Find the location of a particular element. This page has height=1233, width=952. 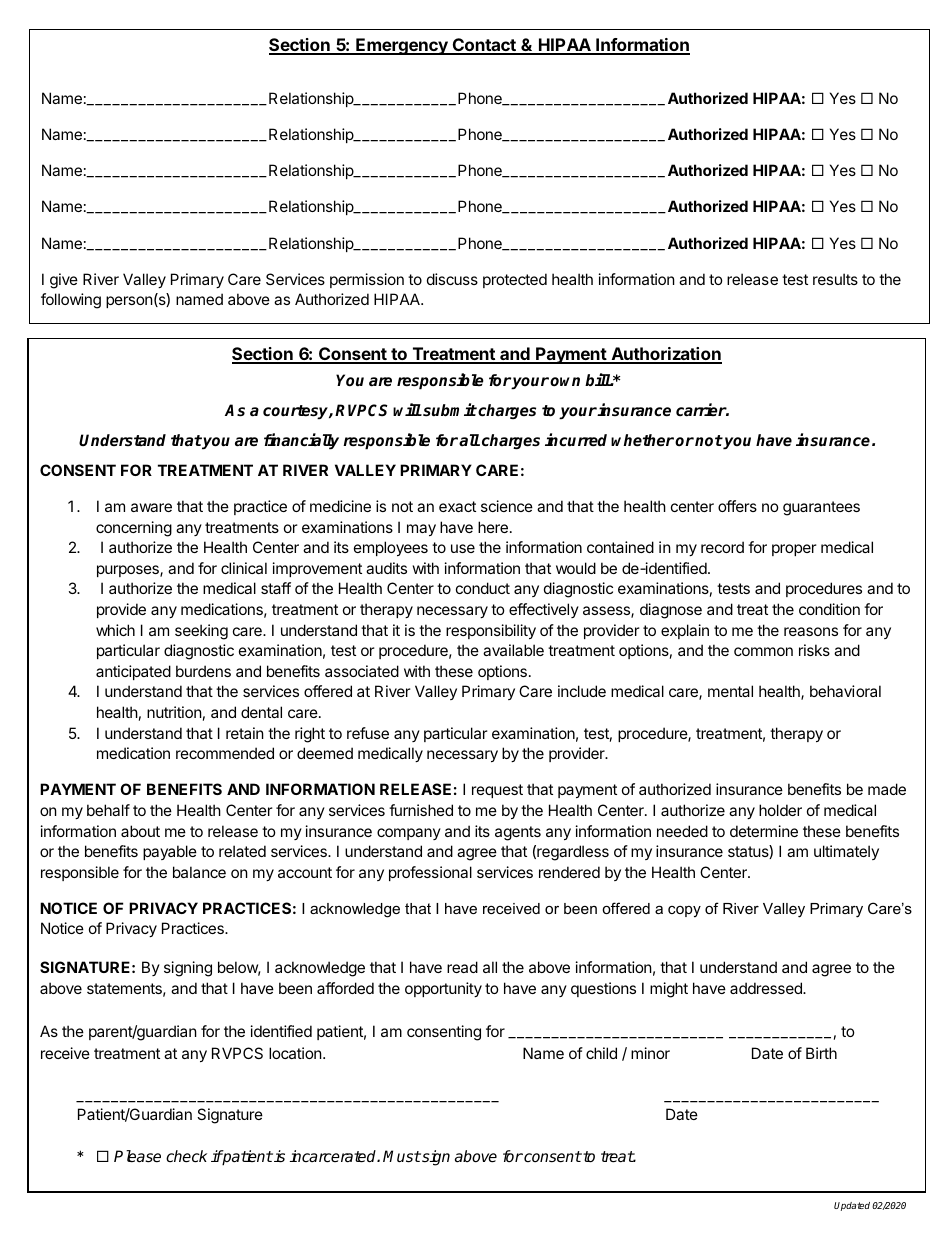

guarantees is located at coordinates (821, 508).
